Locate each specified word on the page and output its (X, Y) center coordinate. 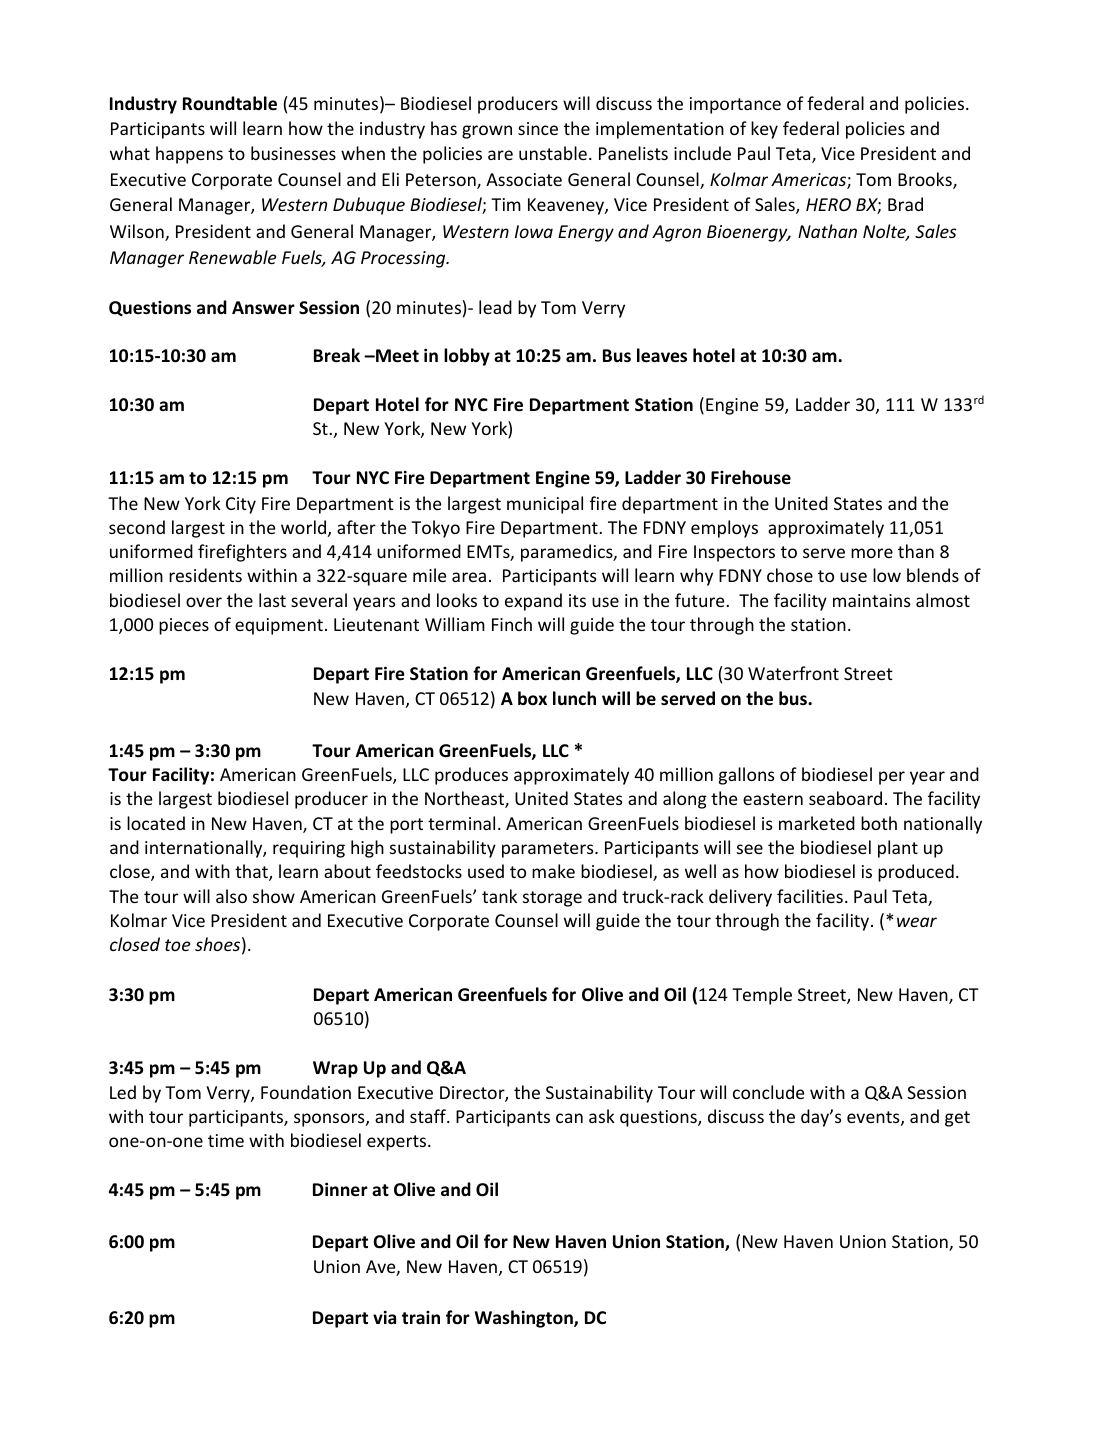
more (872, 553)
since (538, 128)
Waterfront (793, 673)
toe (177, 945)
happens (189, 155)
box (532, 698)
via (384, 1317)
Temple (762, 996)
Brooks (926, 180)
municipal (545, 505)
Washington (525, 1319)
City (241, 505)
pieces (184, 626)
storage (552, 899)
